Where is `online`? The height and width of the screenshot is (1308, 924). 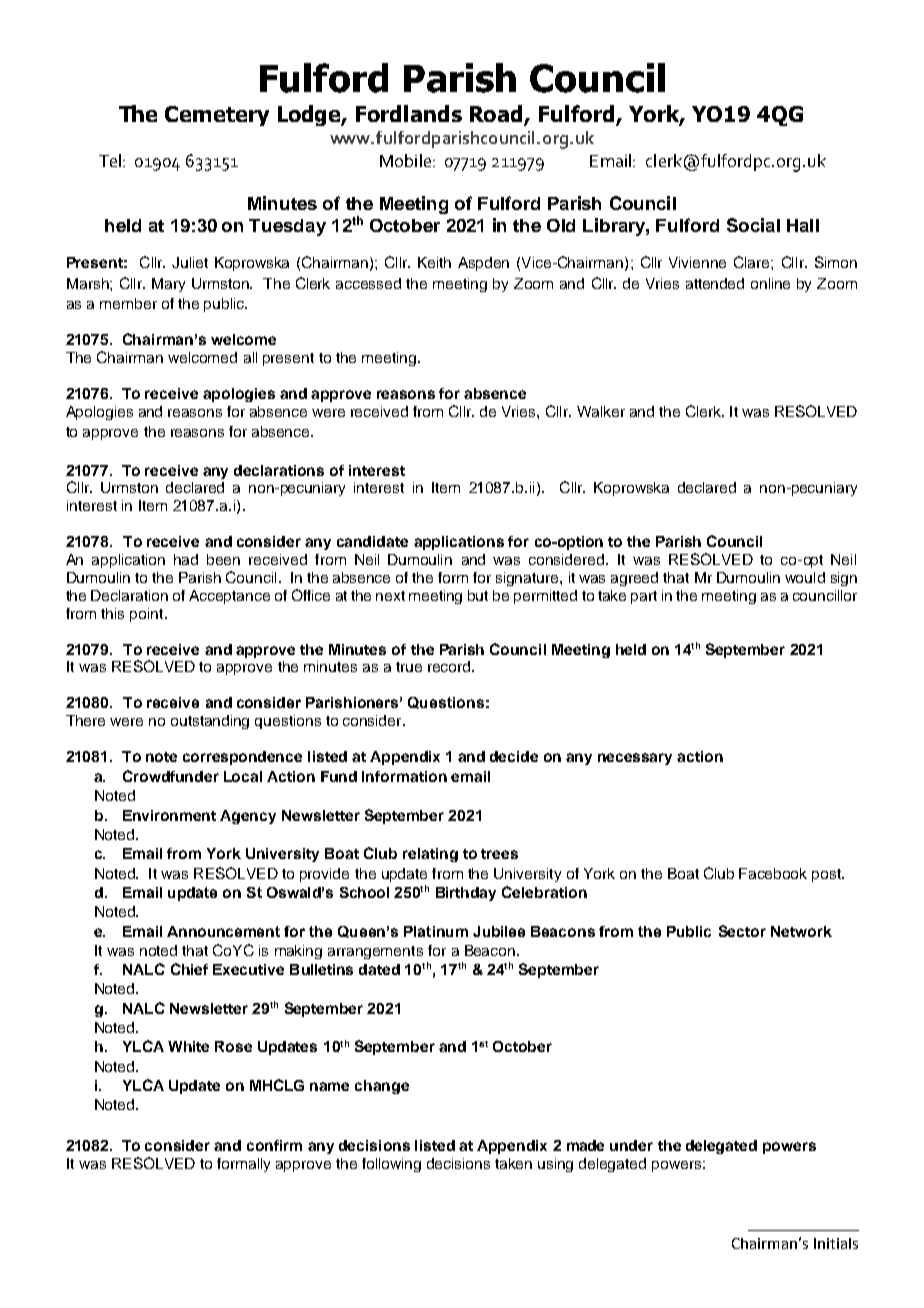
online is located at coordinates (770, 283).
